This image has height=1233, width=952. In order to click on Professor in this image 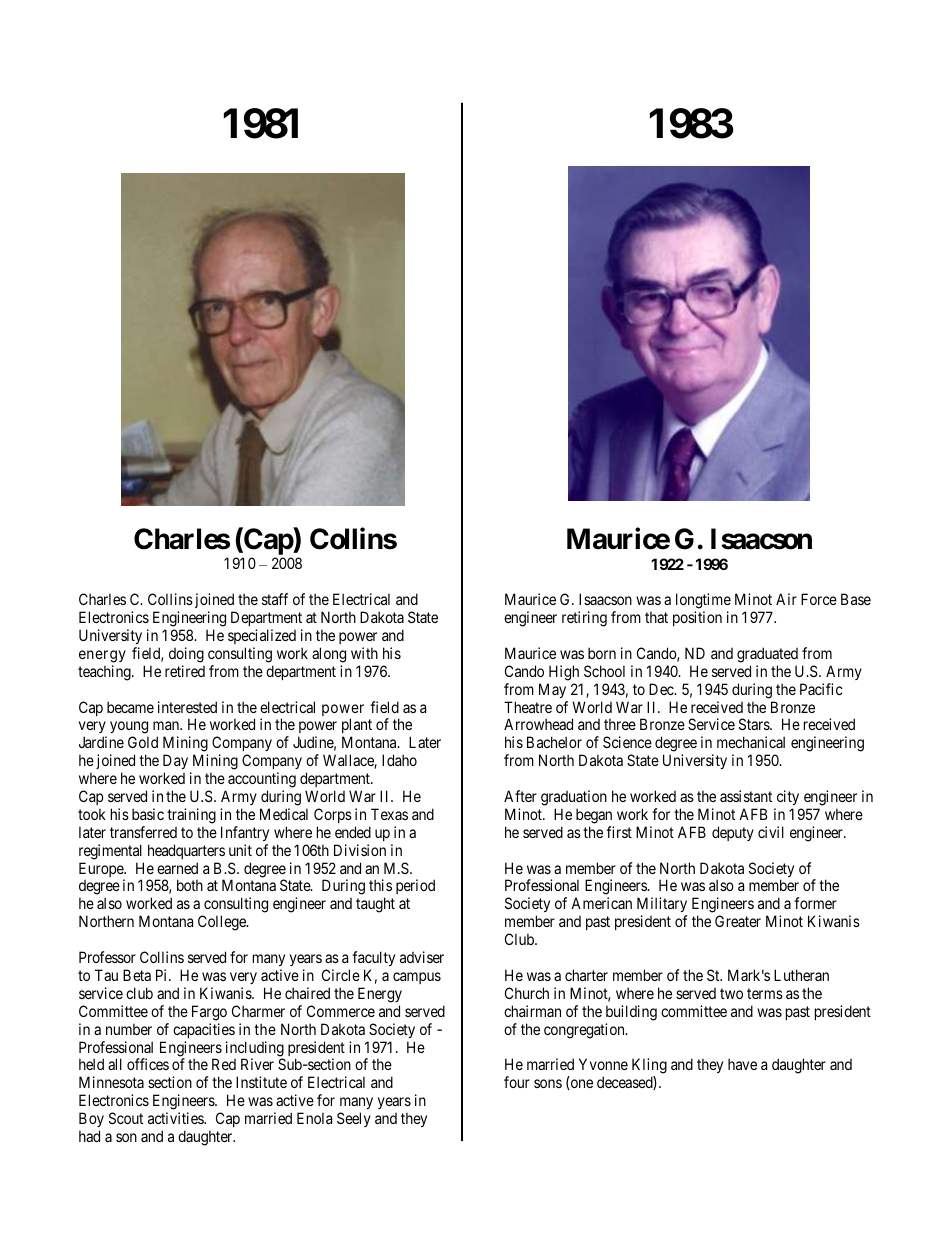, I will do `click(107, 957)`.
